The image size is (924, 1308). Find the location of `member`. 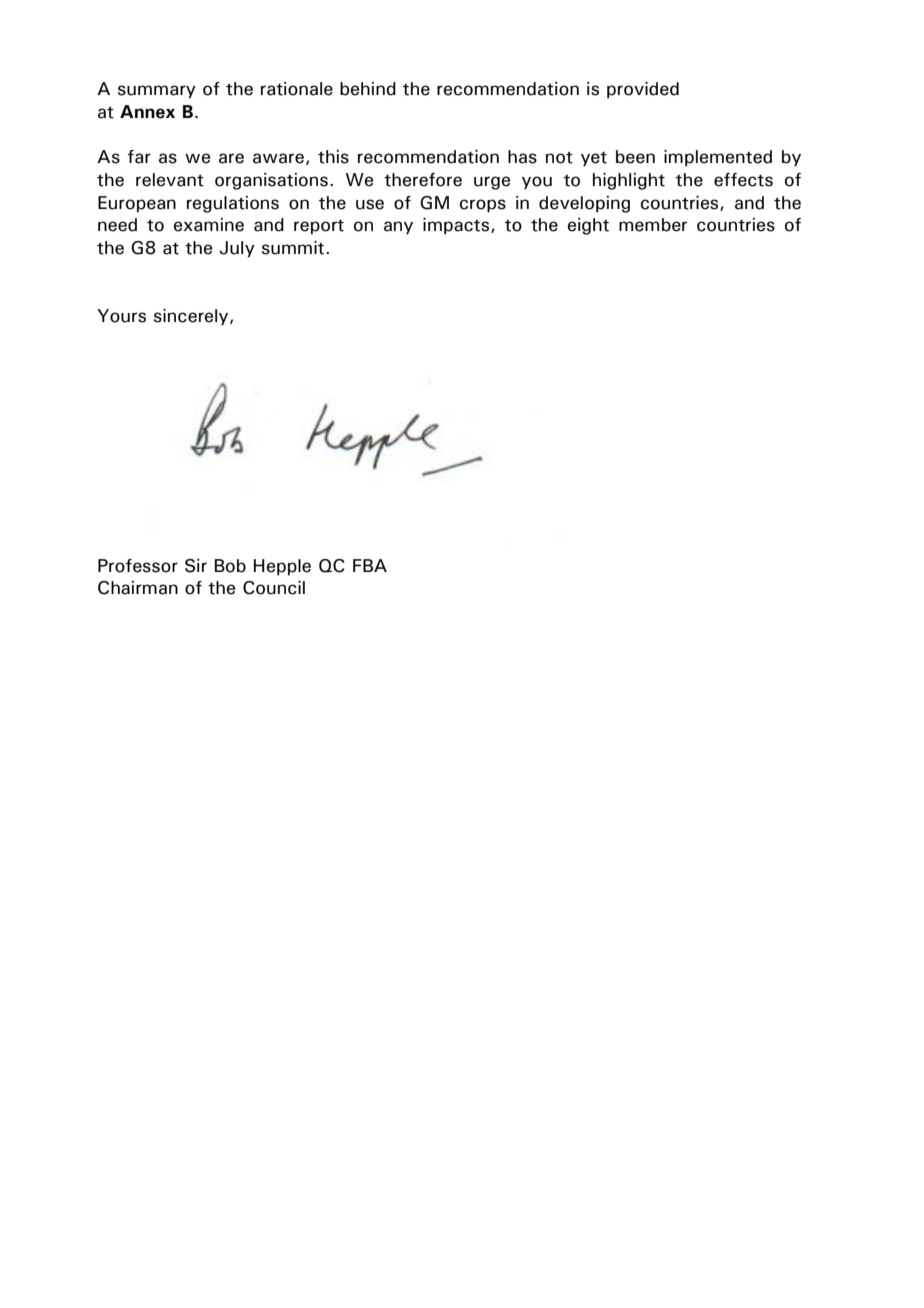

member is located at coordinates (653, 225).
